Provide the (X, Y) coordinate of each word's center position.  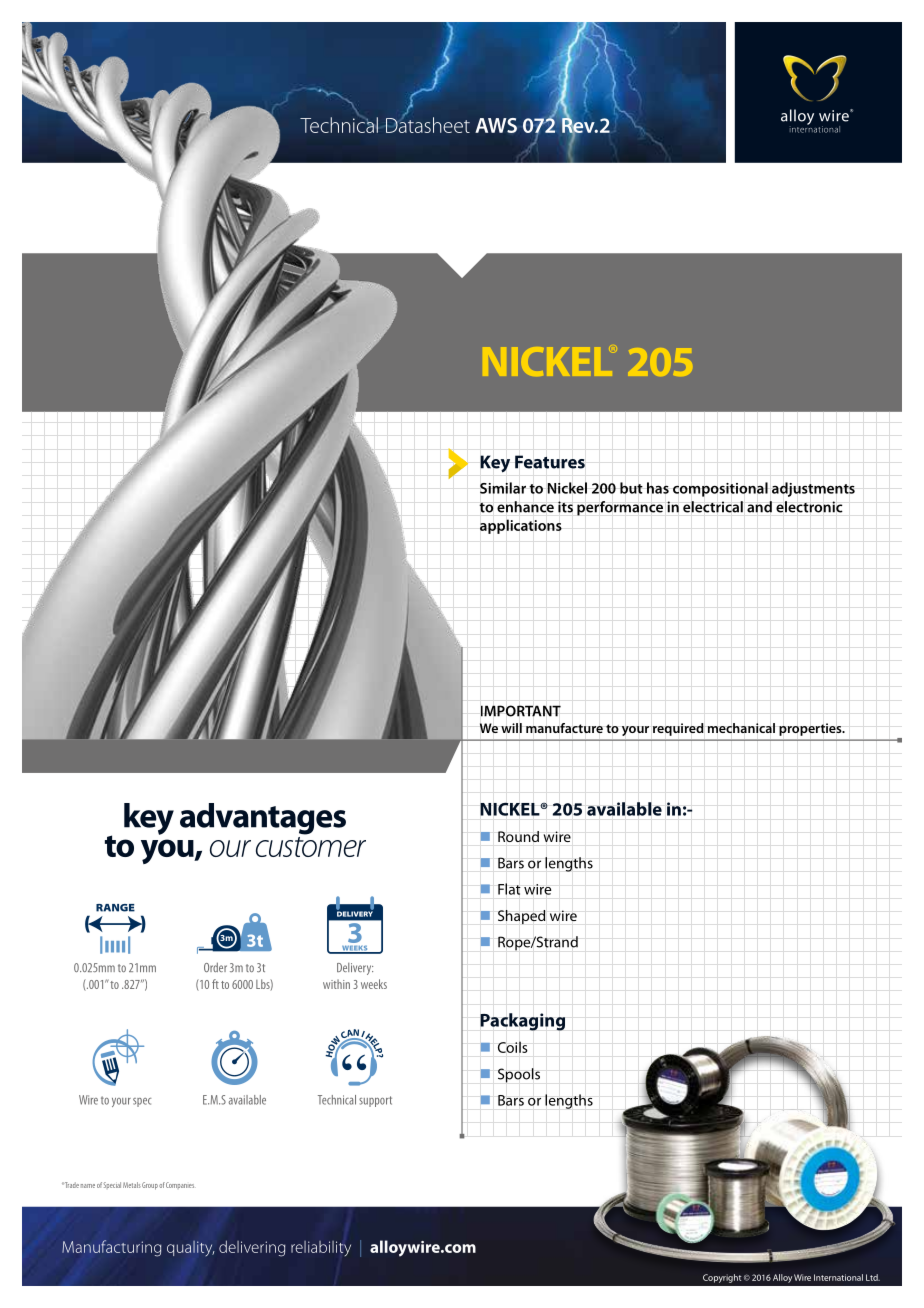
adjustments (813, 489)
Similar (503, 488)
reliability (321, 1248)
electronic (809, 507)
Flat (509, 889)
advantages (263, 819)
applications (521, 526)
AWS (496, 125)
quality (190, 1248)
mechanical (741, 728)
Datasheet (428, 124)
